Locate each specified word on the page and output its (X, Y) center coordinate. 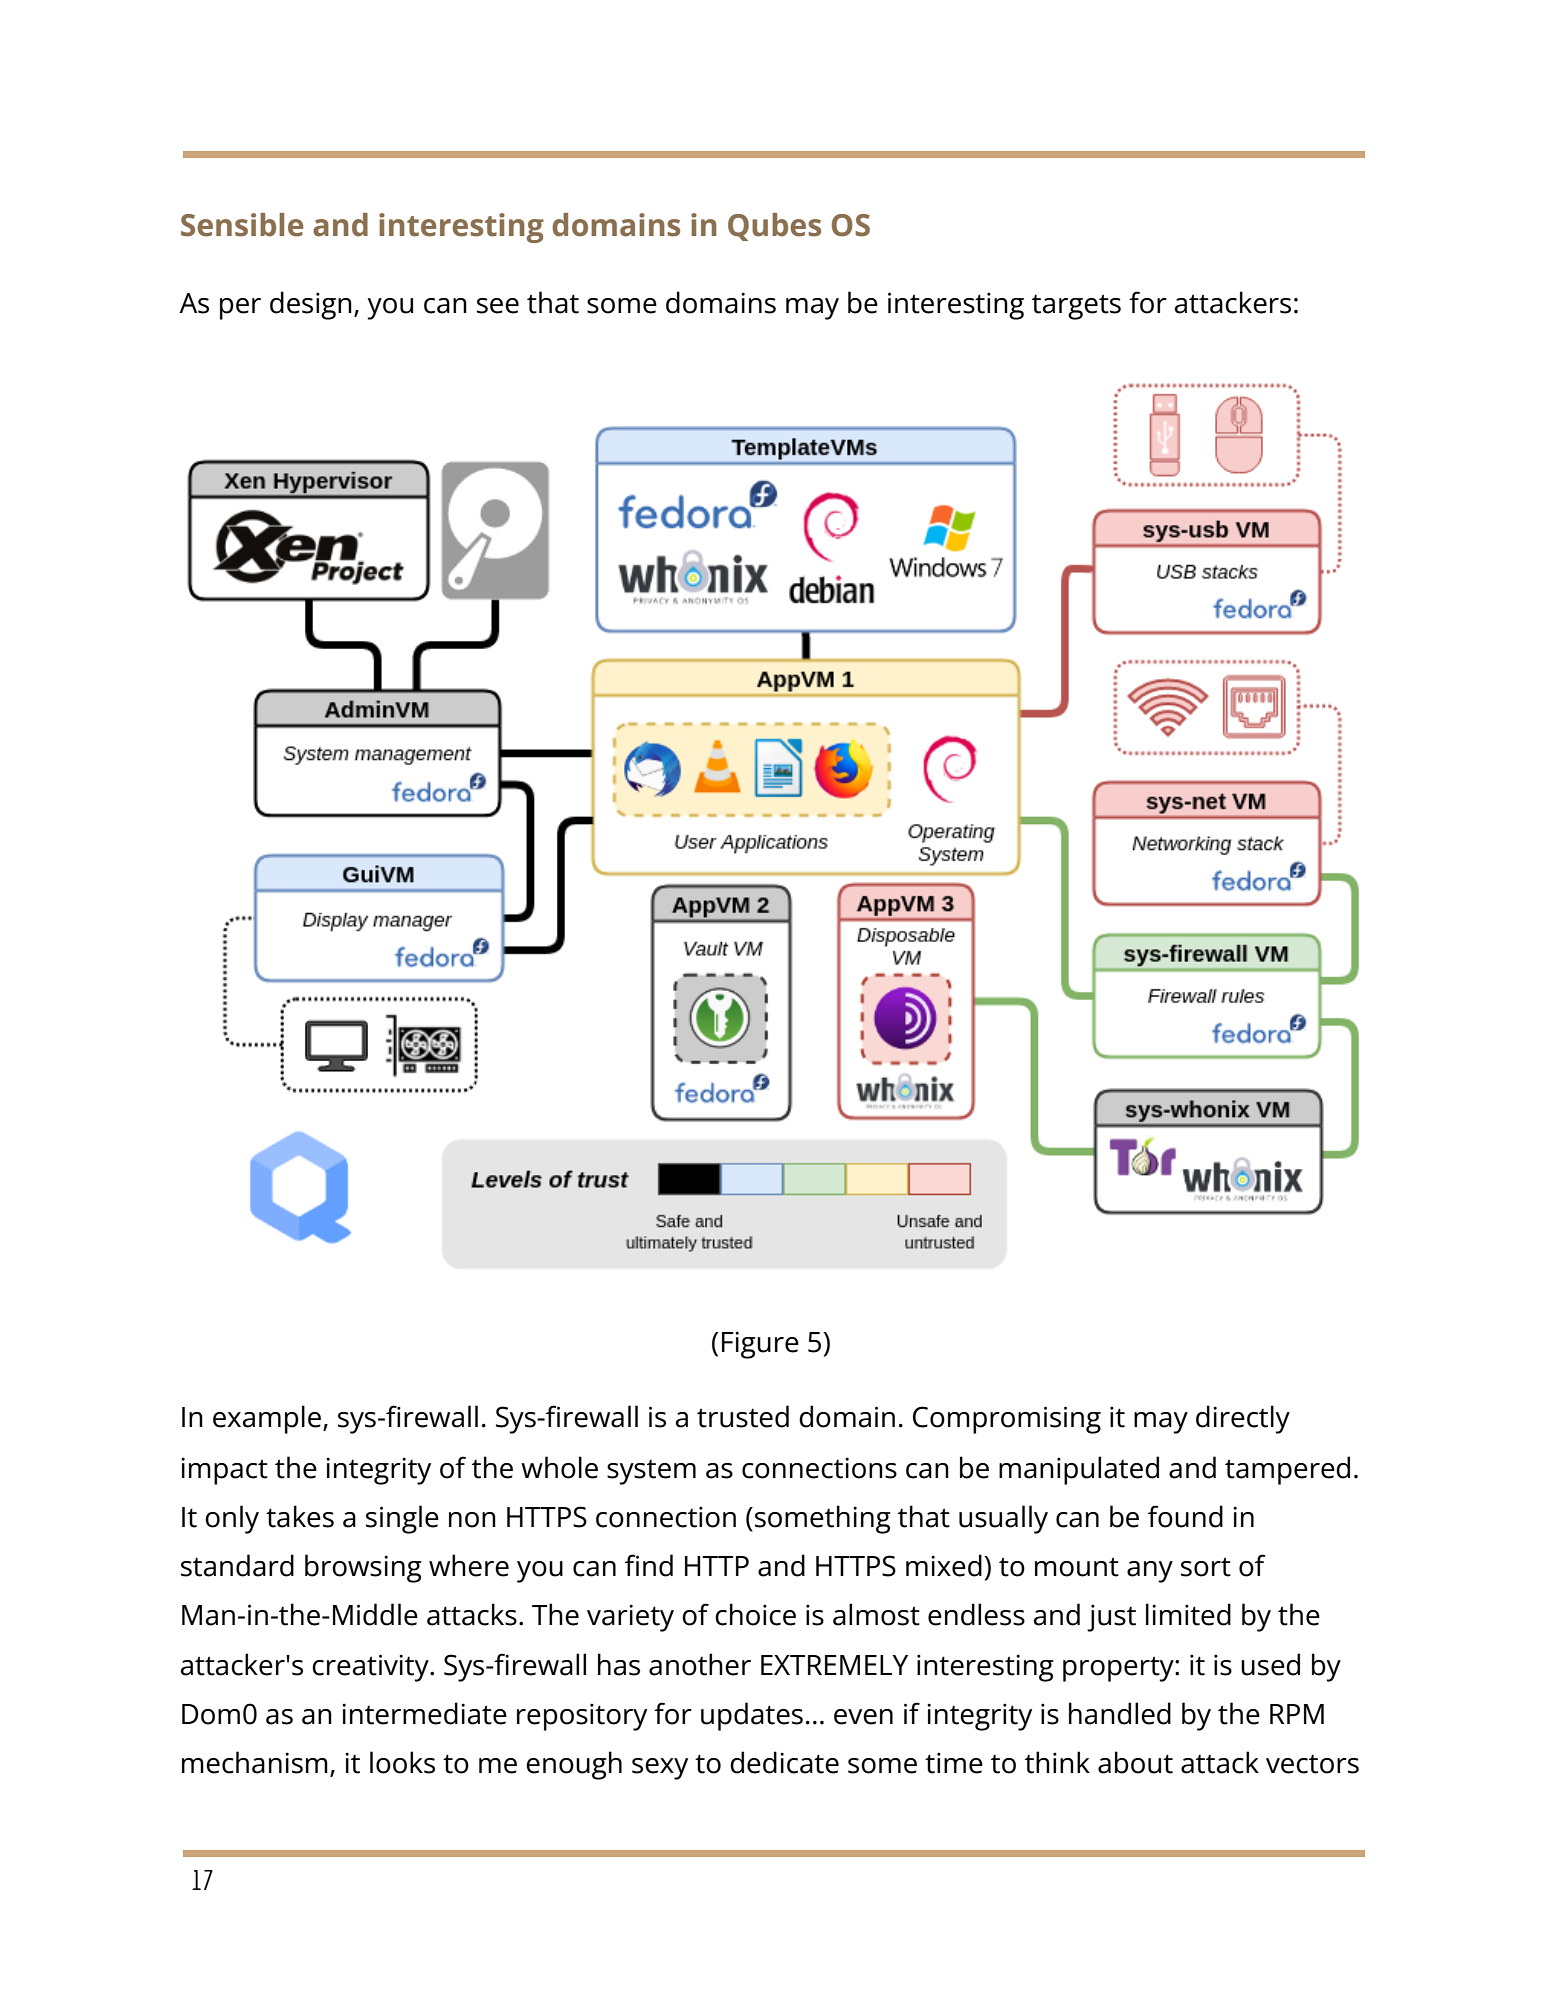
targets (1076, 307)
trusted (743, 1416)
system (651, 1472)
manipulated (1079, 1470)
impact (224, 1471)
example (267, 1419)
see (498, 306)
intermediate (424, 1713)
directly (1243, 1419)
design (311, 305)
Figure (760, 1345)
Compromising (1007, 1420)
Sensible (242, 225)
